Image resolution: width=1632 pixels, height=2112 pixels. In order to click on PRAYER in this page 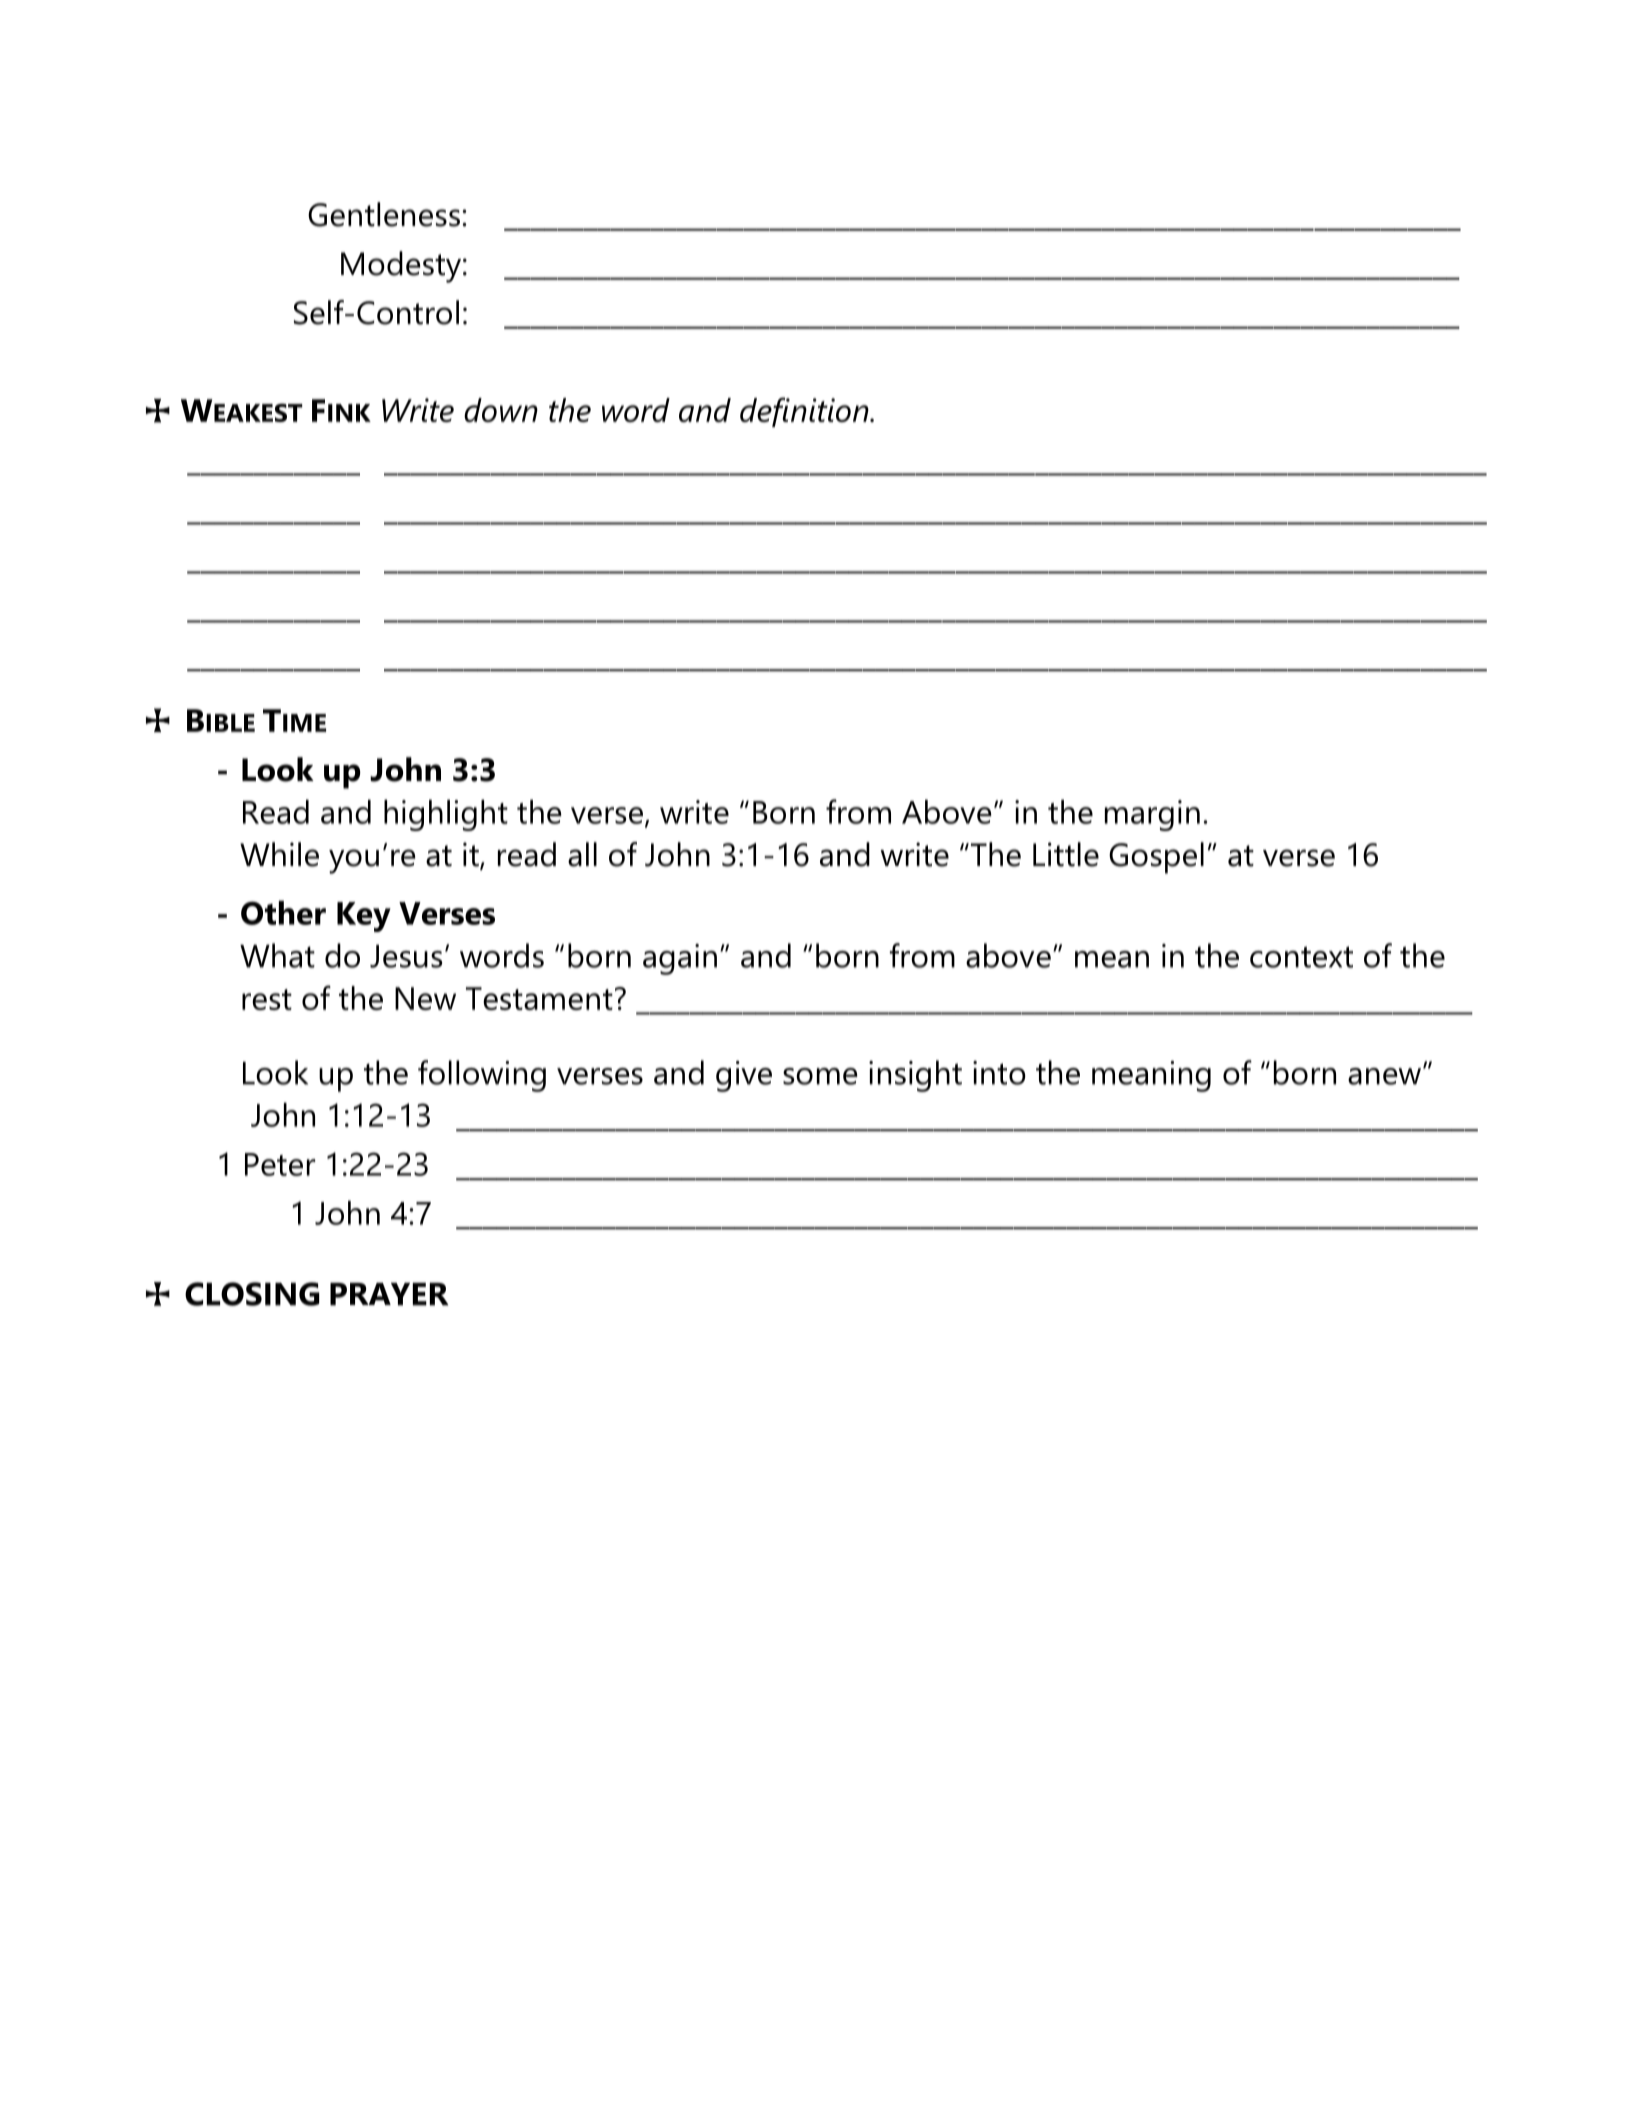, I will do `click(389, 1294)`.
